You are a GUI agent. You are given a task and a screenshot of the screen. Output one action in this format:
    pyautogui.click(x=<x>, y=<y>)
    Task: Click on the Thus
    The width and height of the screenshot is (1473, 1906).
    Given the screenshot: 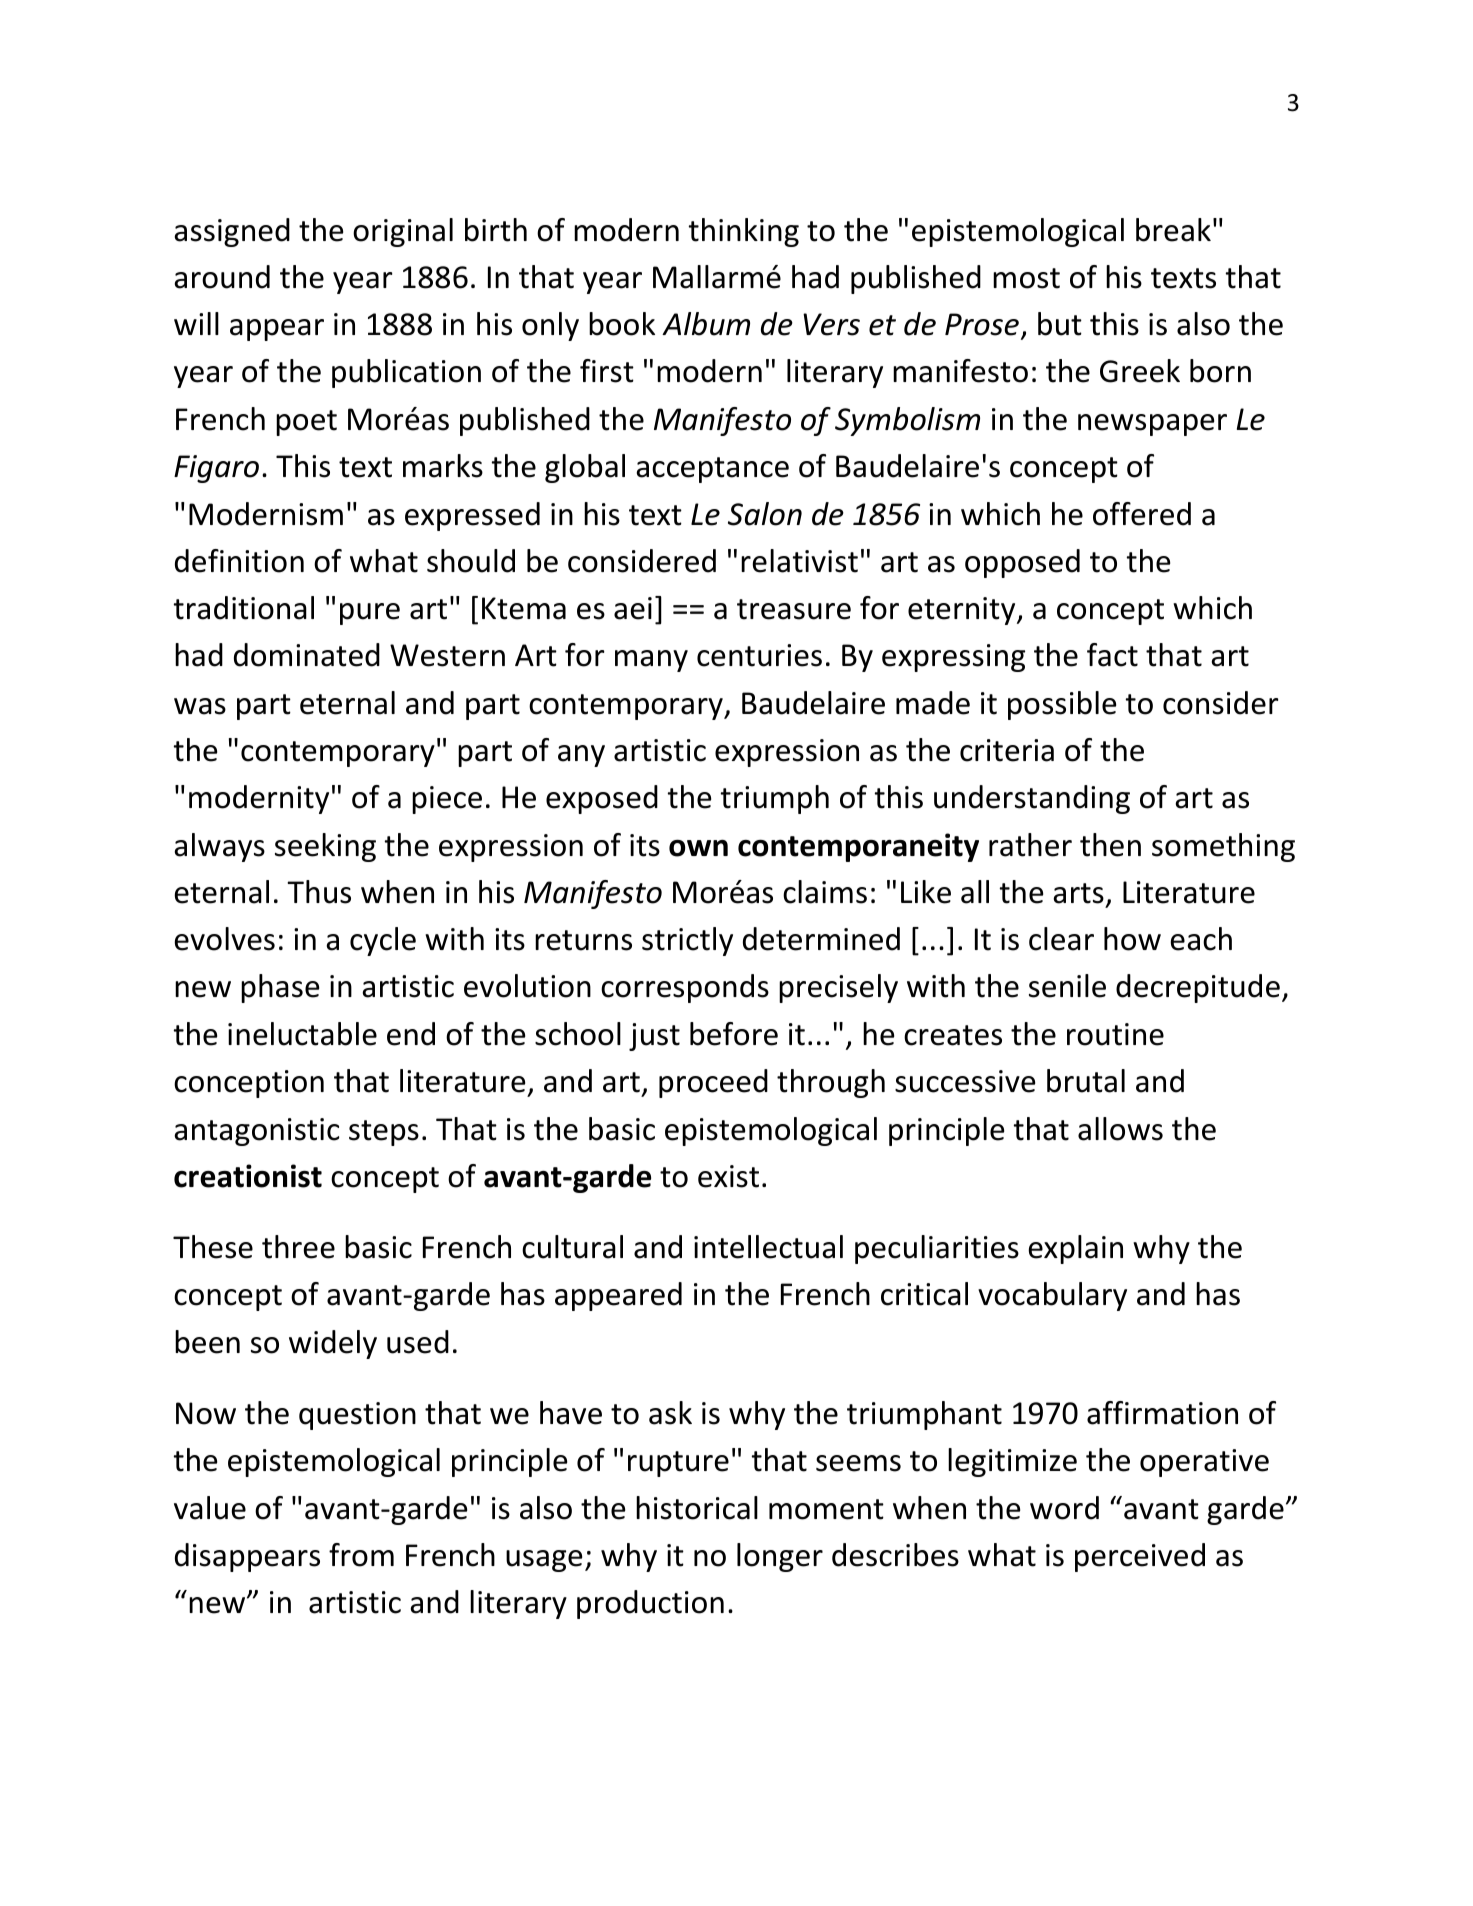 What is the action you would take?
    pyautogui.click(x=319, y=892)
